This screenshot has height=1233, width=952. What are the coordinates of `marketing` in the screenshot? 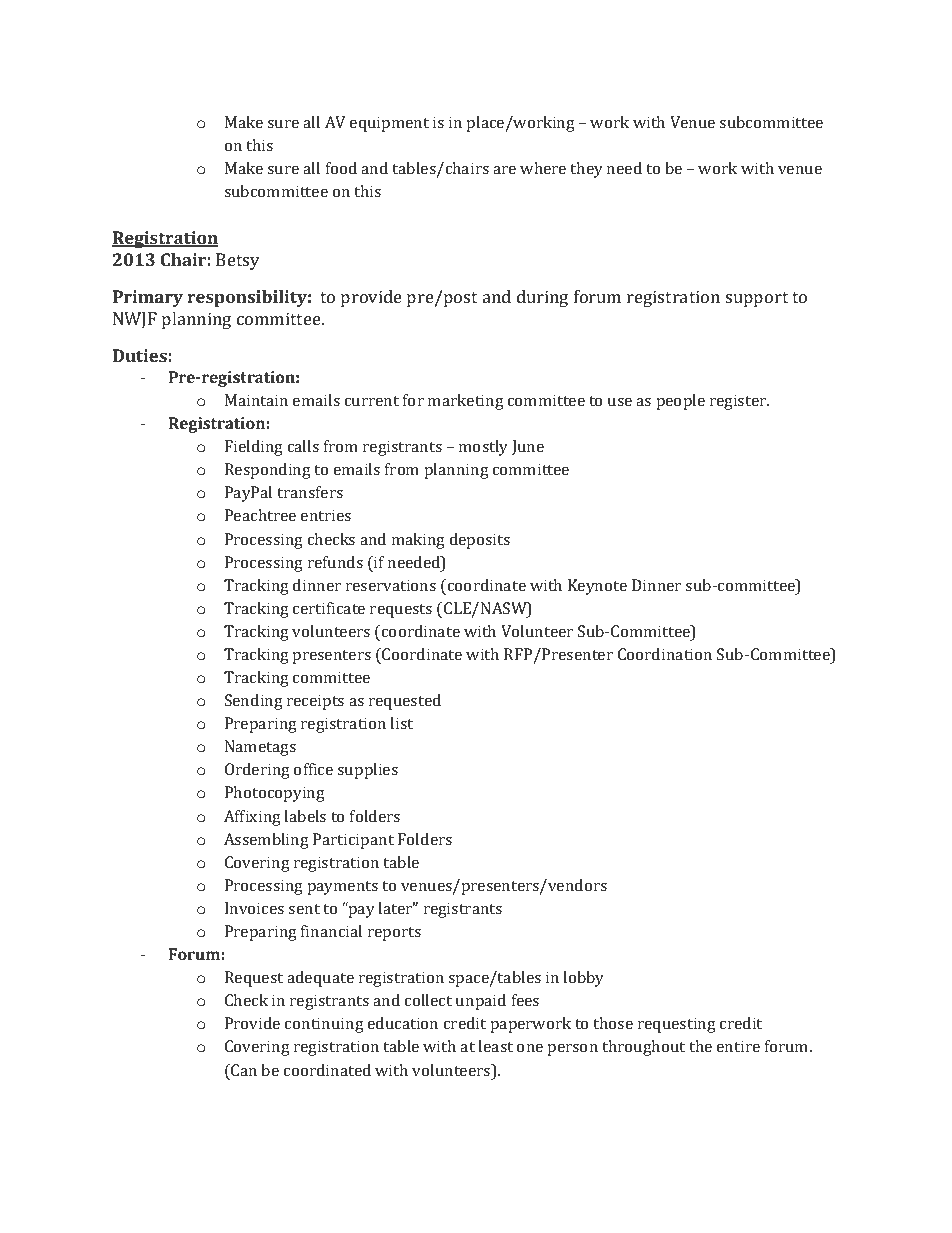 It's located at (466, 402).
